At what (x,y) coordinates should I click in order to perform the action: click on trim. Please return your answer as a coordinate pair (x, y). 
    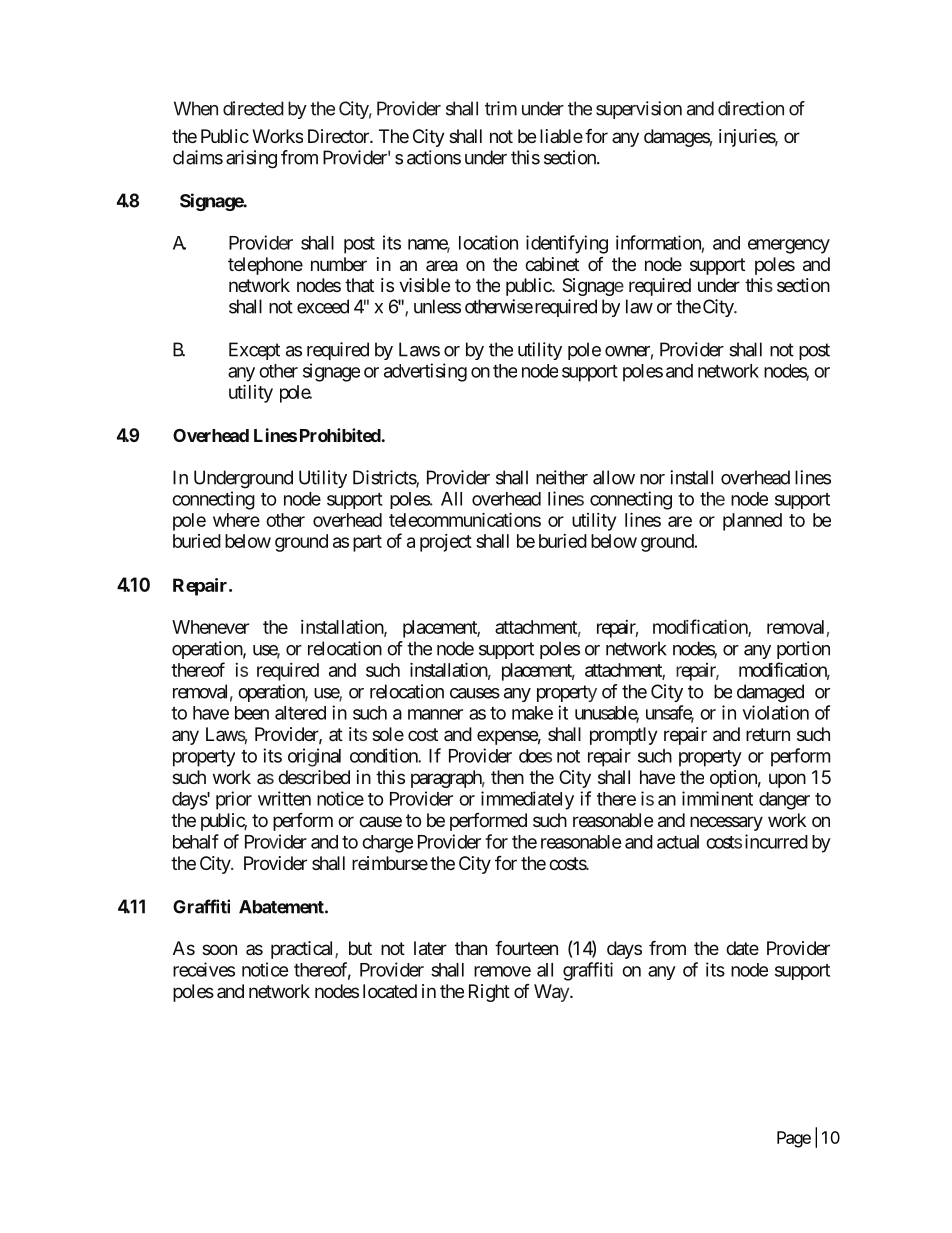
    Looking at the image, I should click on (501, 108).
